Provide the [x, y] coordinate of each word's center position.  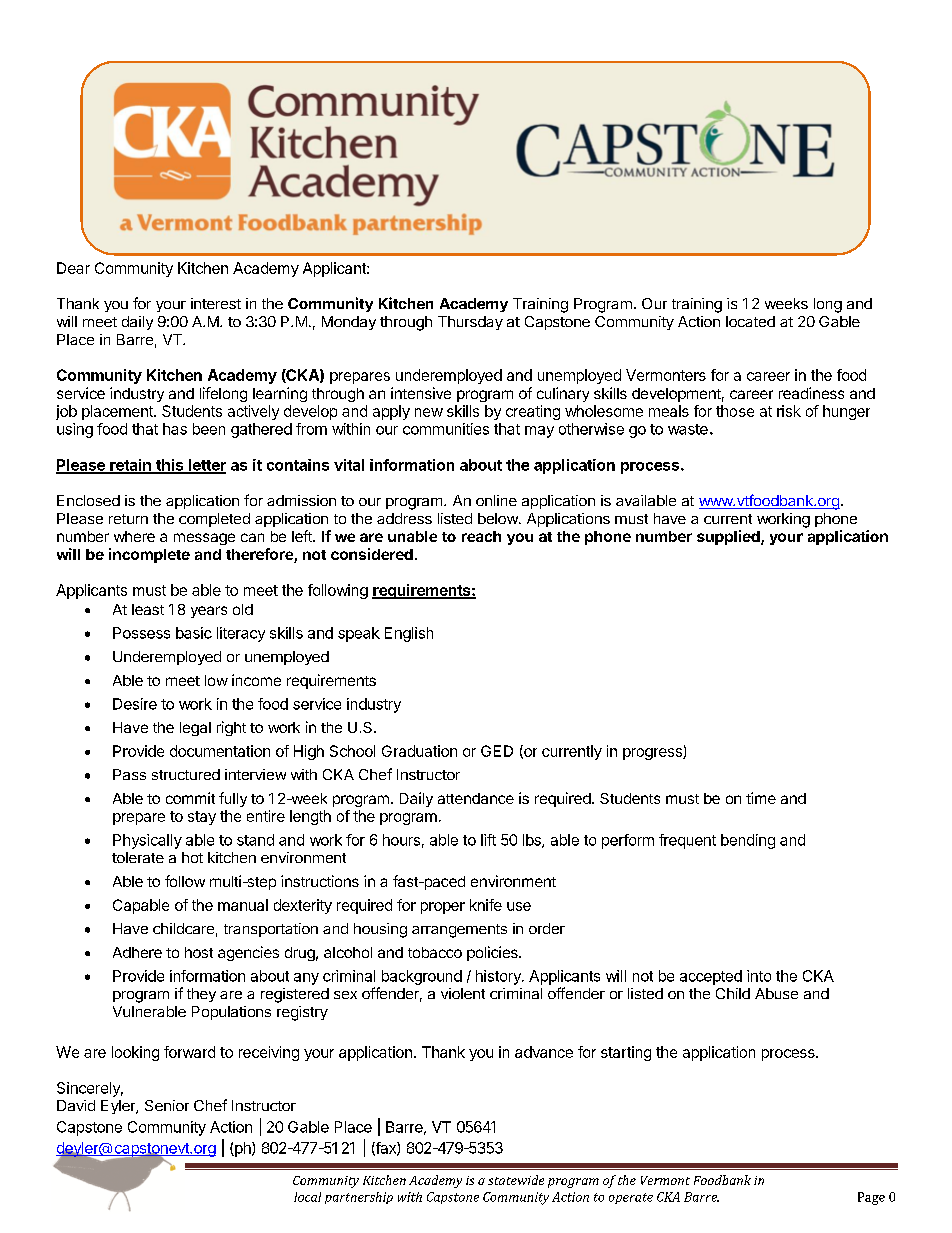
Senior [167, 1105]
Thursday [470, 323]
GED [497, 751]
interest [216, 303]
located [750, 321]
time [761, 798]
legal [195, 729]
